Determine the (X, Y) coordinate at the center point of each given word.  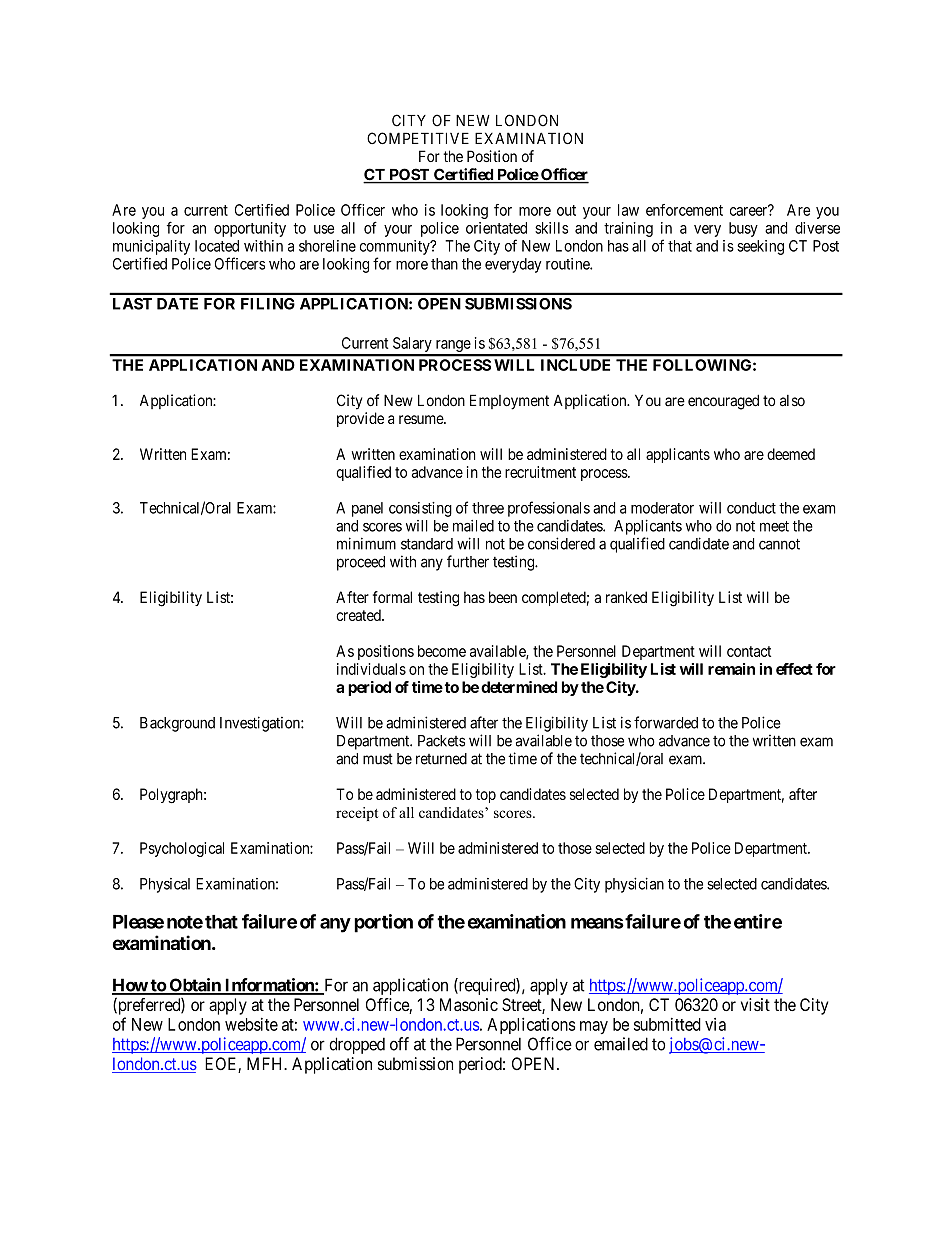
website (251, 1024)
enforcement (684, 210)
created (359, 615)
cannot (779, 544)
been (503, 597)
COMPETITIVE (418, 138)
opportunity (250, 229)
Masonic (469, 1004)
